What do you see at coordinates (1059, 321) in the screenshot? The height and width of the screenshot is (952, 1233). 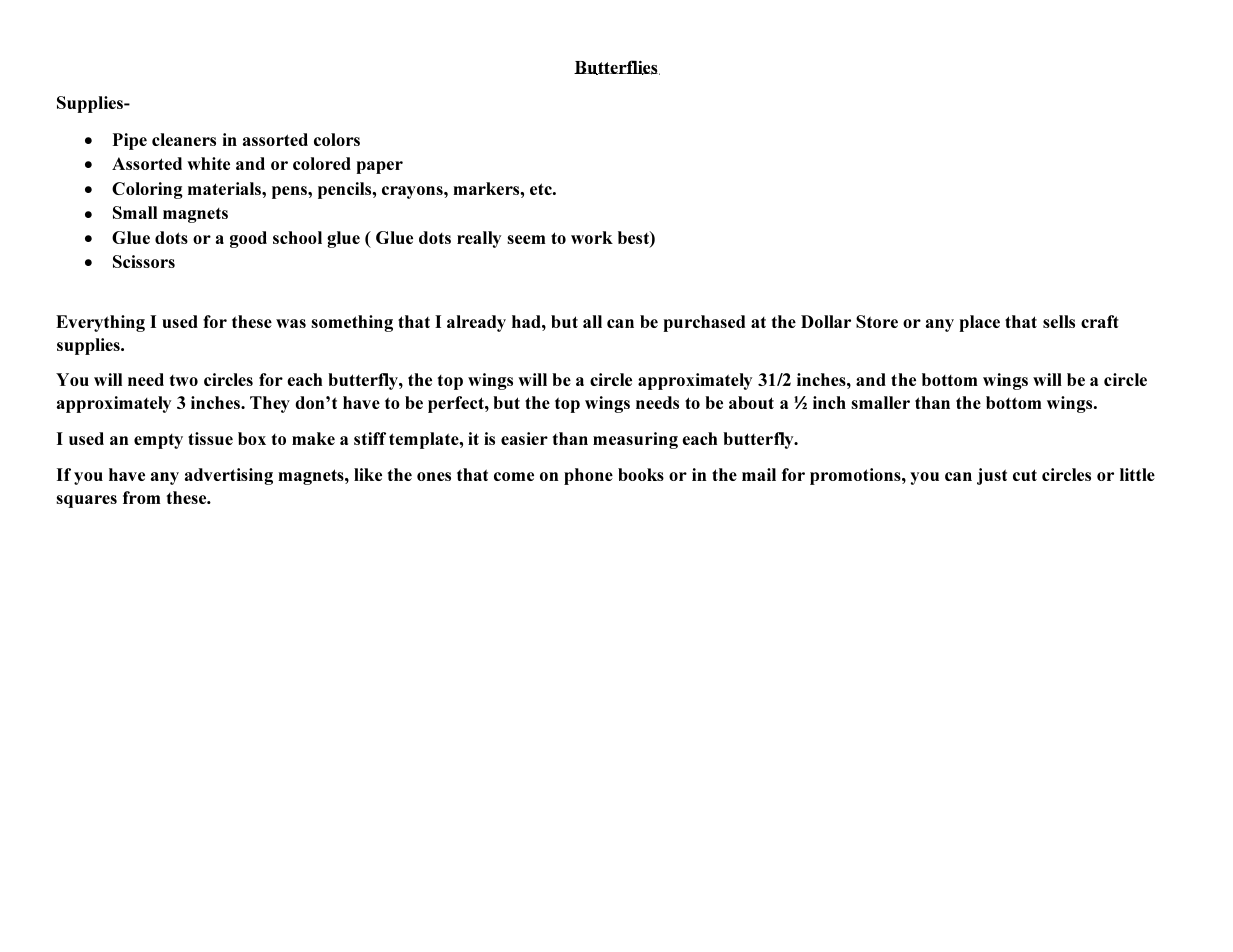 I see `sells` at bounding box center [1059, 321].
